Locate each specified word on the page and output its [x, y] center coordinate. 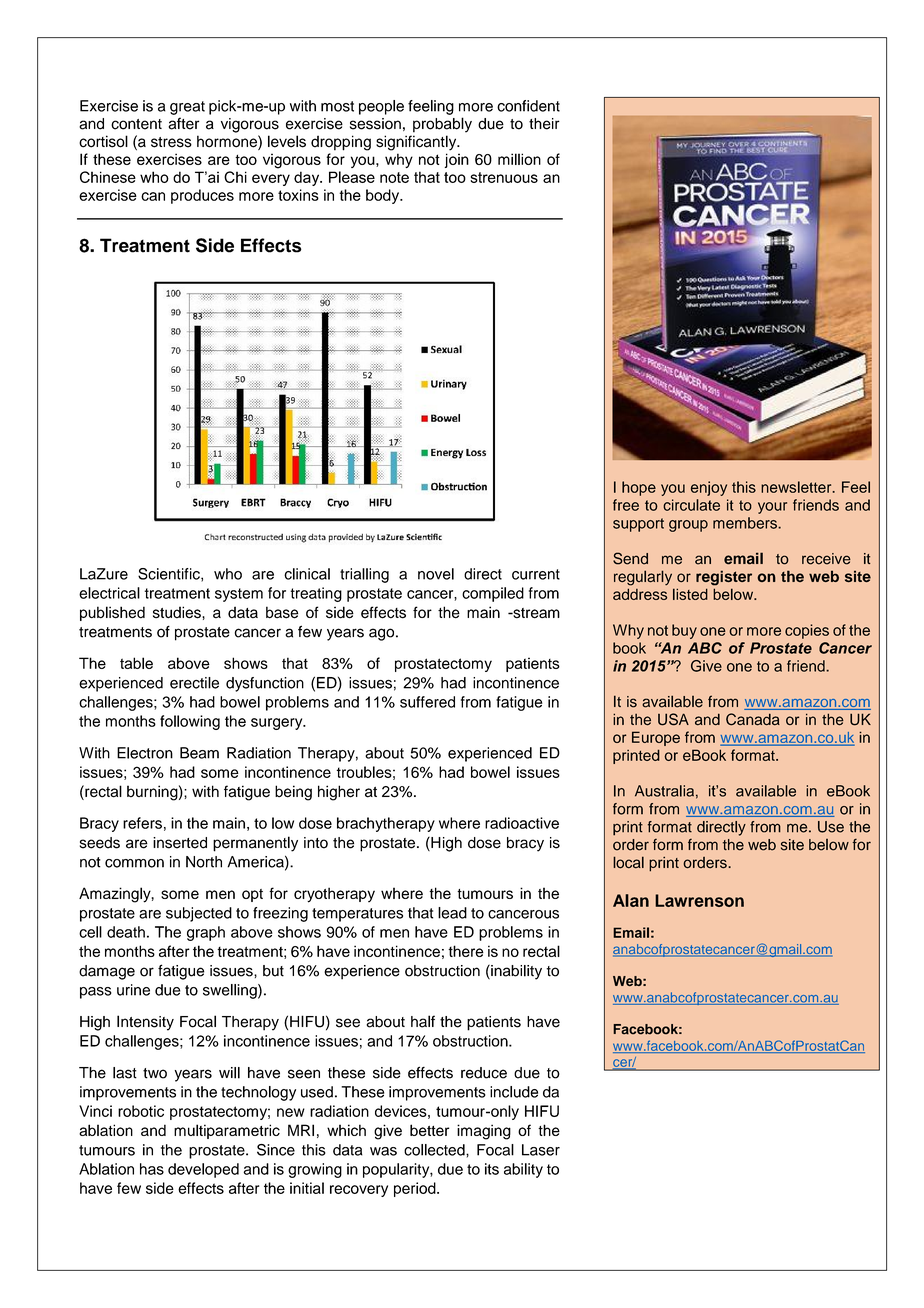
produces [202, 196]
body [383, 196]
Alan [631, 900]
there [466, 951]
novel [436, 574]
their [544, 124]
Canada [753, 719]
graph [206, 933]
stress [171, 142]
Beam [199, 753]
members [746, 523]
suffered [427, 702]
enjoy [709, 488]
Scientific [170, 575]
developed [203, 1170]
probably [442, 125]
